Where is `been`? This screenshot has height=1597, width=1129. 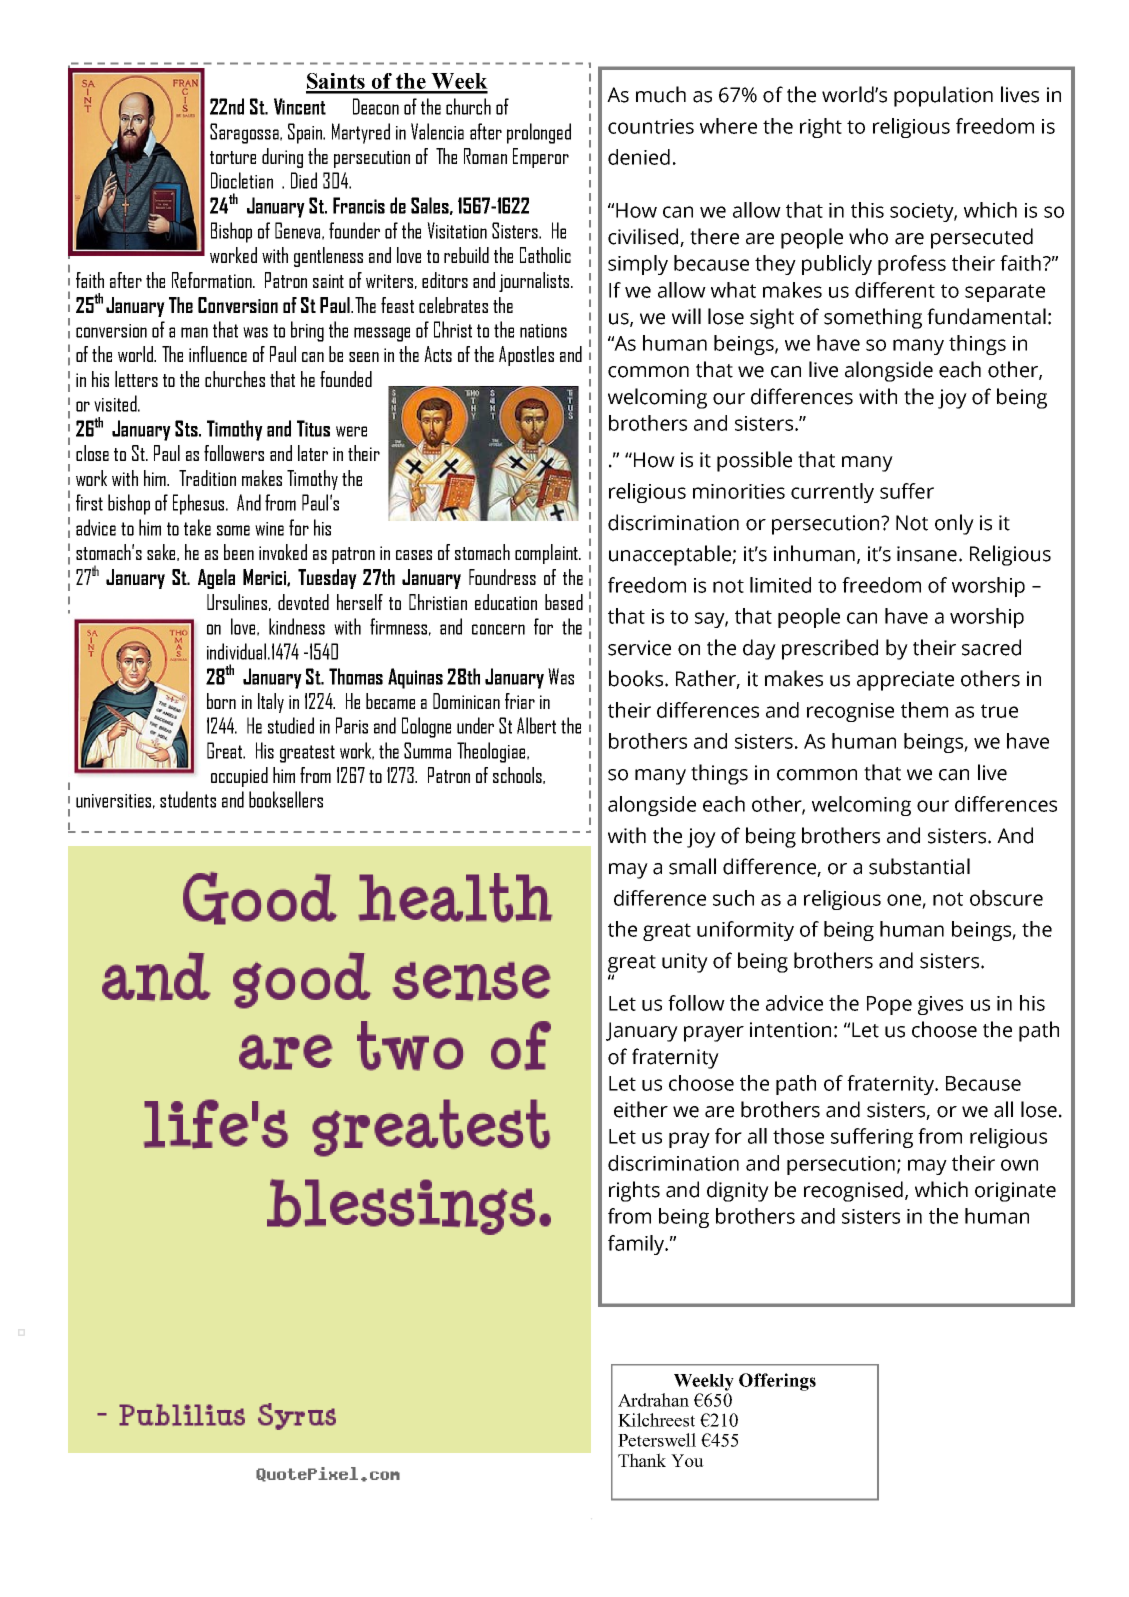 been is located at coordinates (239, 552).
